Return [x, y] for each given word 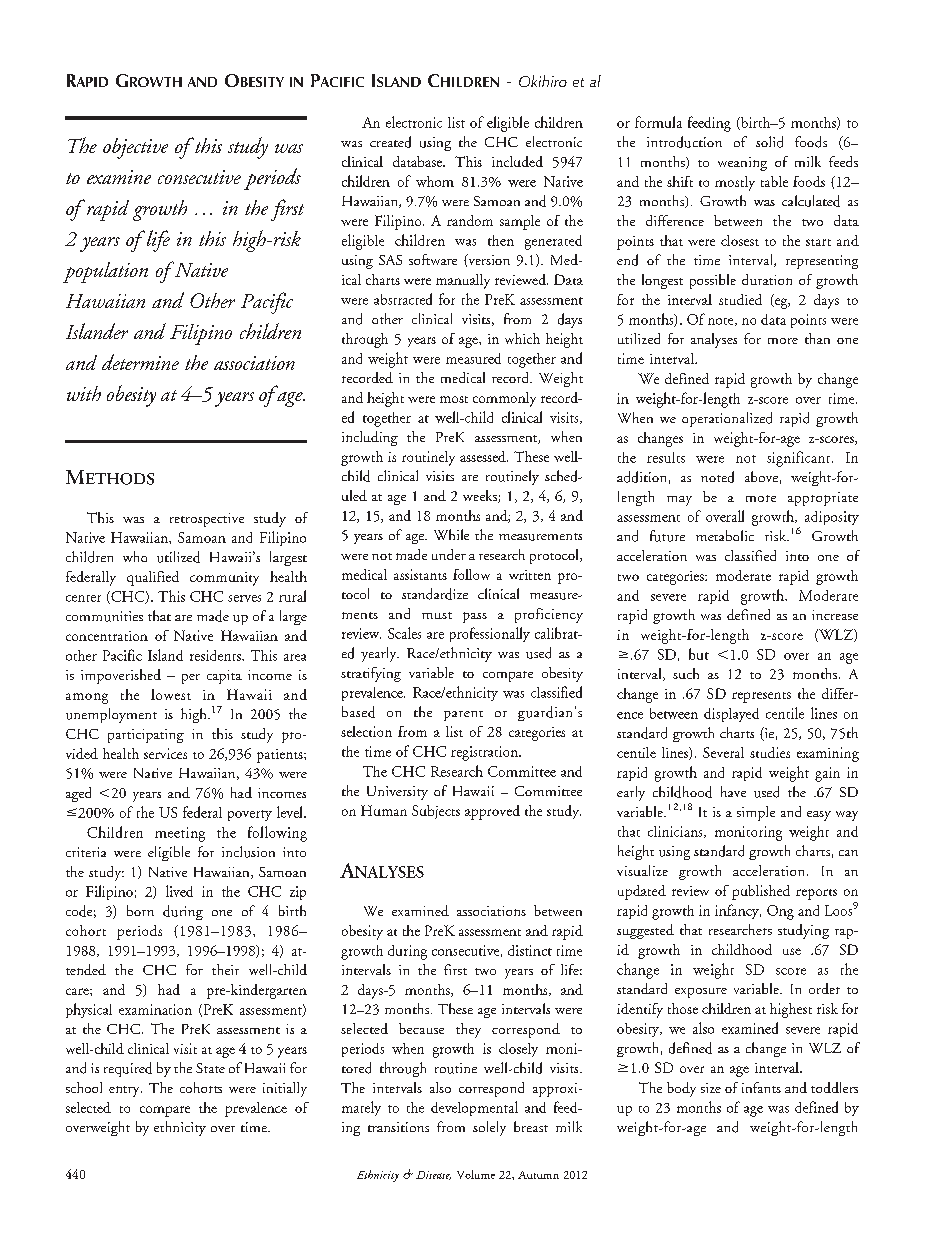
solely [489, 1128]
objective [135, 148]
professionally [490, 634]
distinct [530, 950]
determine [140, 362]
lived [179, 891]
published [761, 892]
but [699, 654]
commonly [504, 399]
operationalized [727, 419]
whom [435, 181]
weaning [742, 164]
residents [216, 655]
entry [125, 1091]
